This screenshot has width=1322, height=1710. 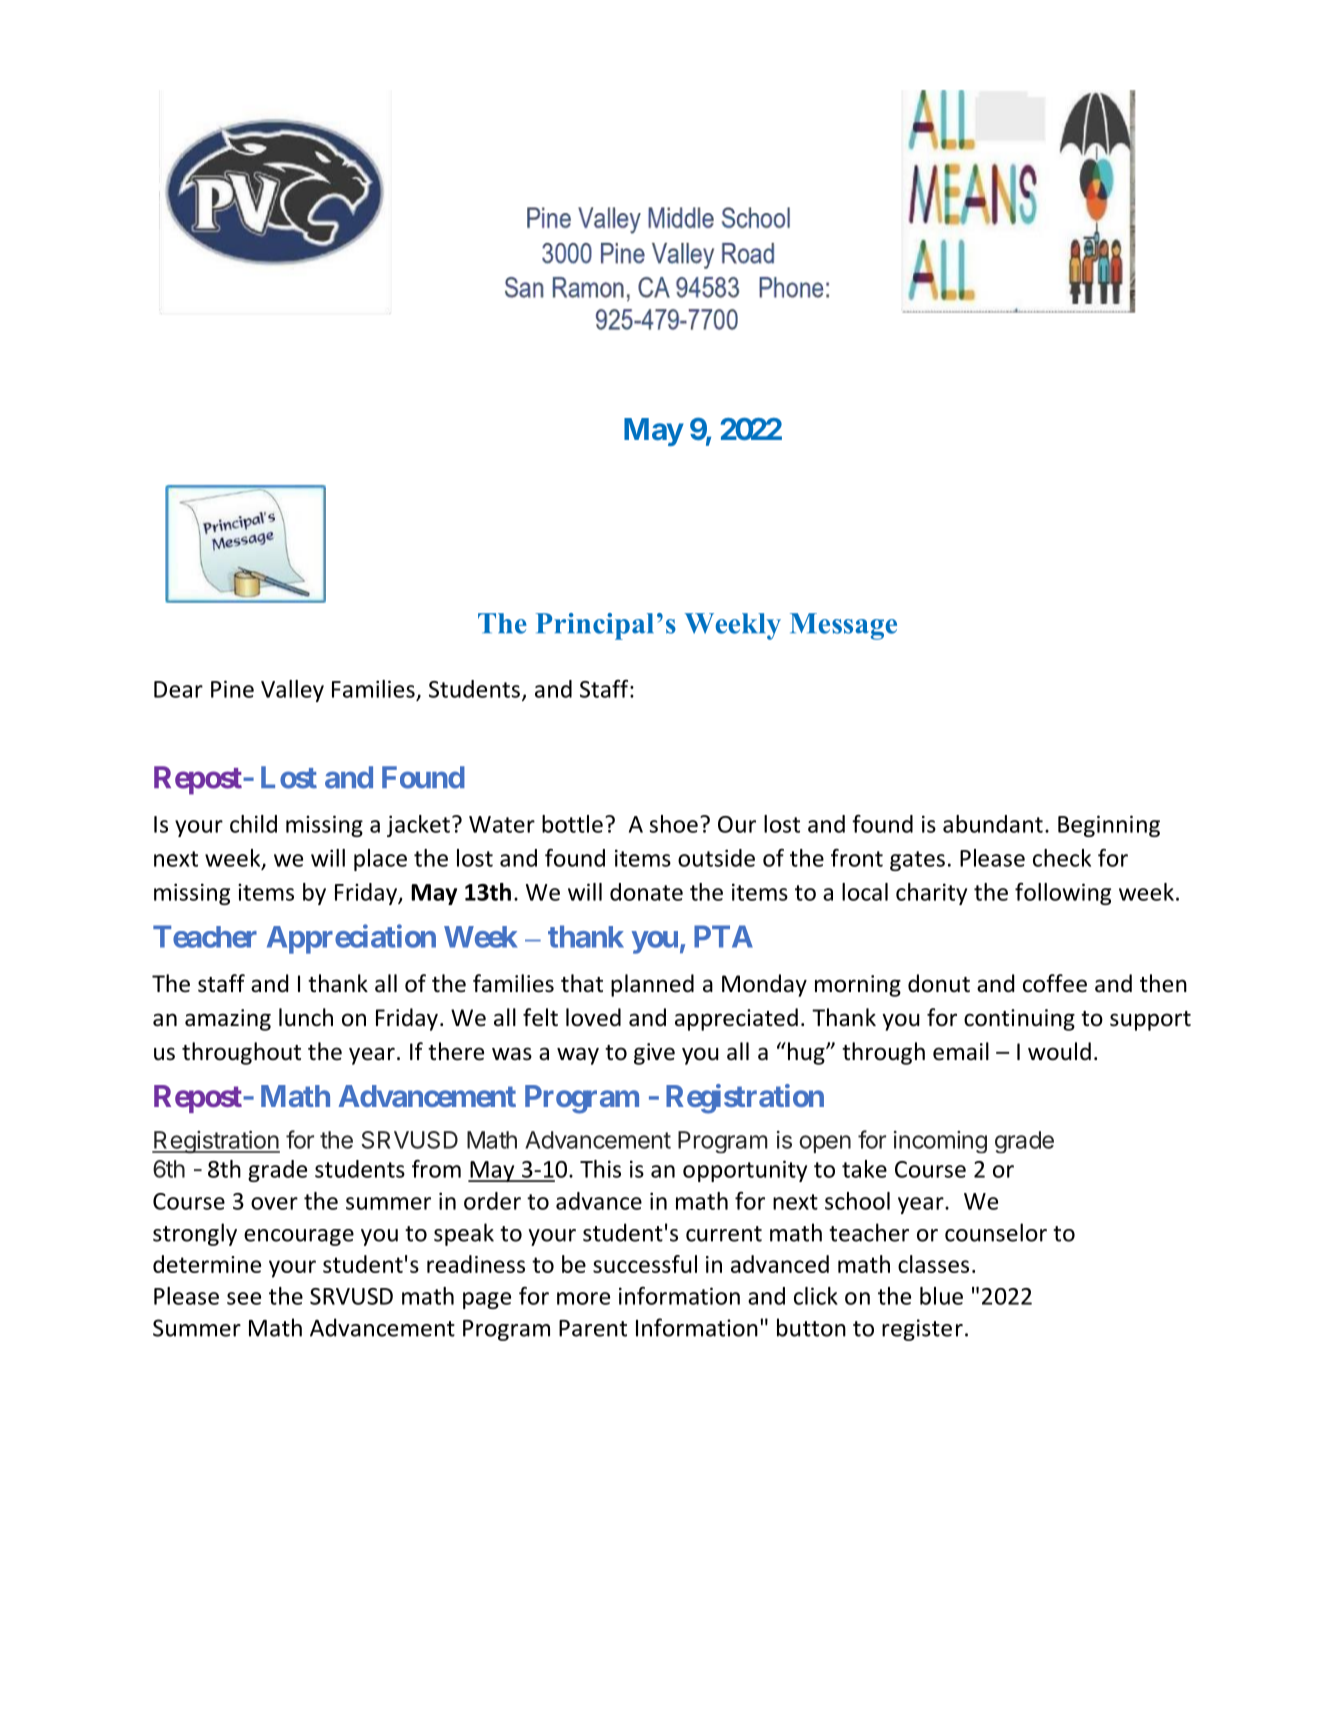 I want to click on see, so click(x=244, y=1298).
